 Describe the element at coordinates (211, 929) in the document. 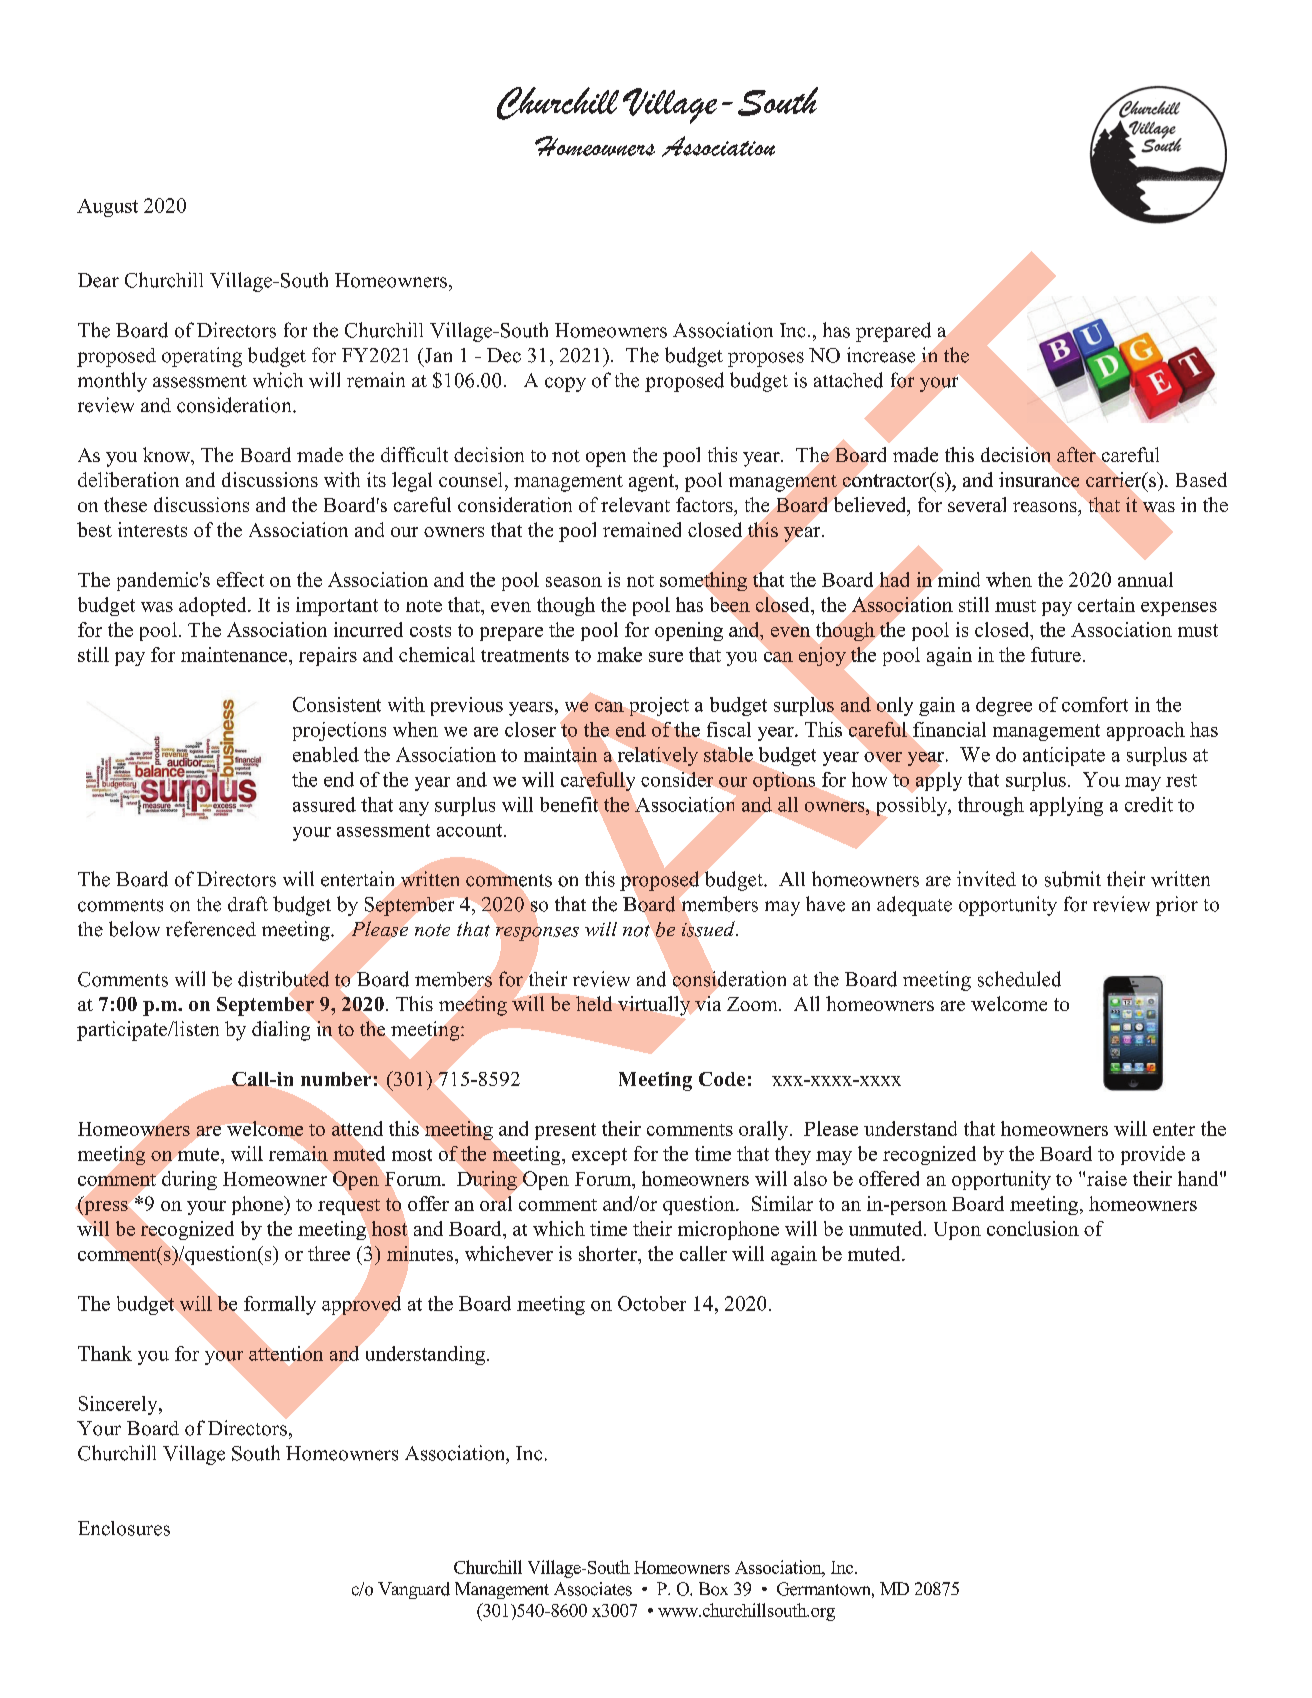

I see `referenced` at that location.
